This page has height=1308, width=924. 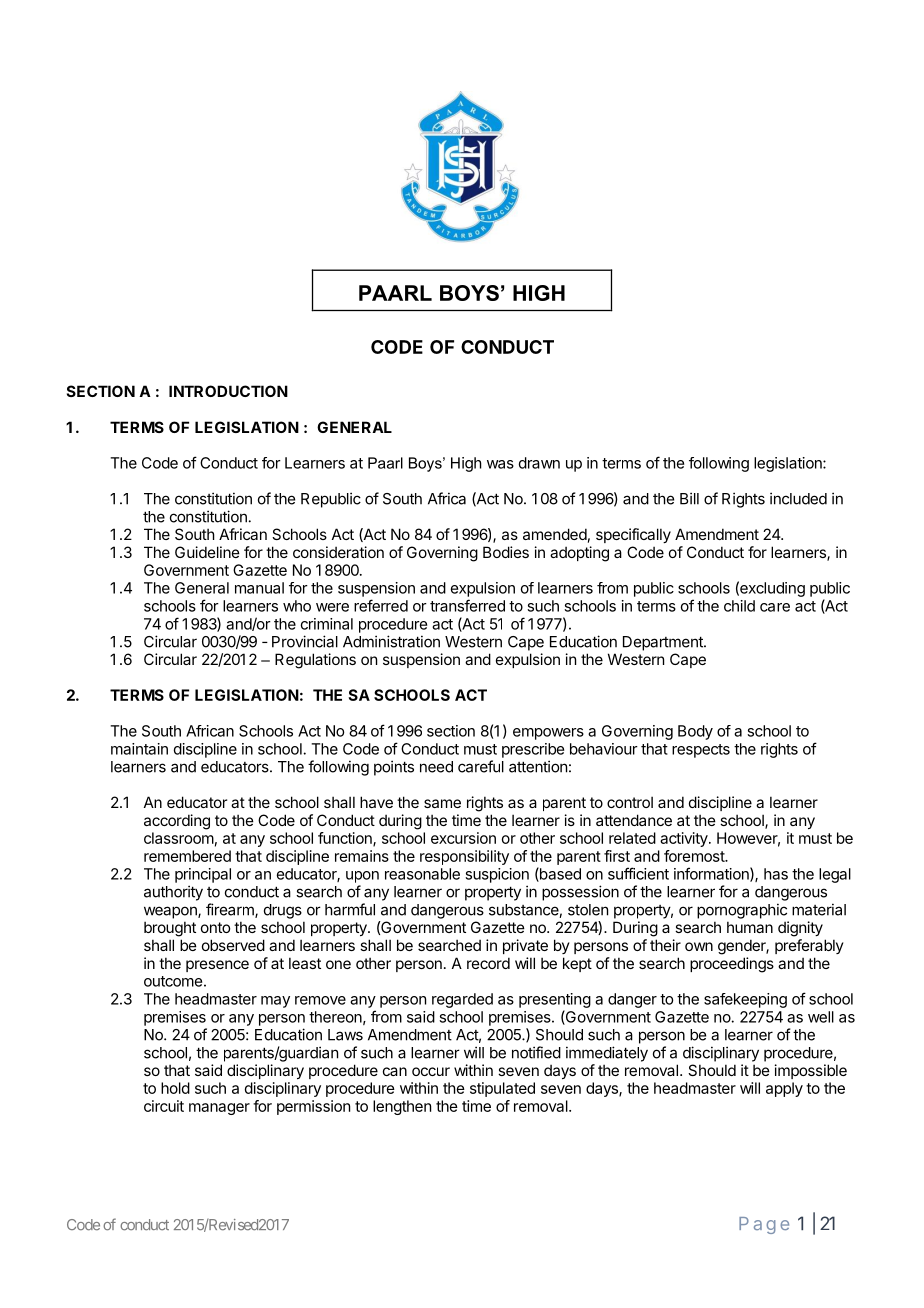 What do you see at coordinates (500, 464) in the page?
I see `was` at bounding box center [500, 464].
